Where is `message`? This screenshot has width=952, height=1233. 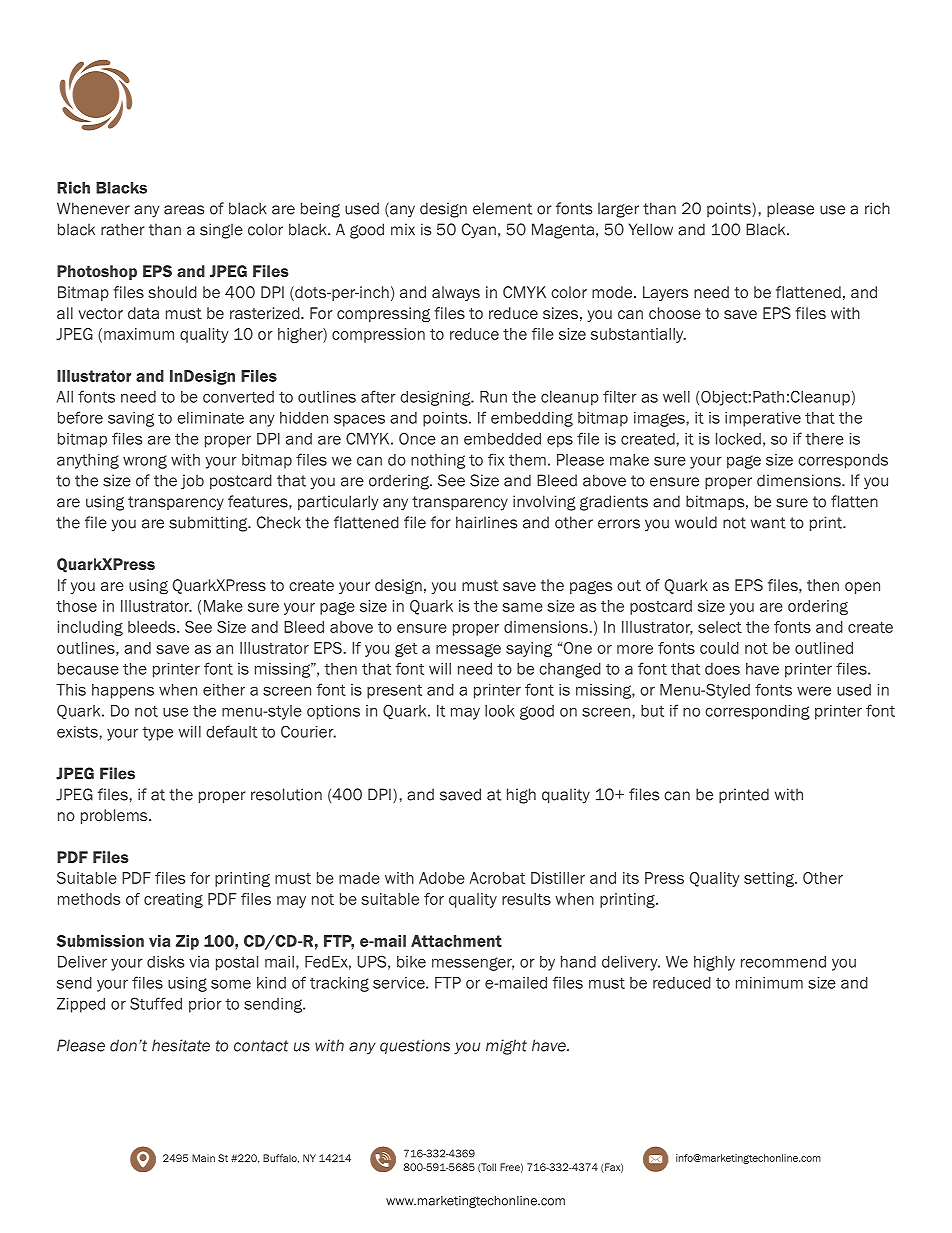 message is located at coordinates (468, 650).
